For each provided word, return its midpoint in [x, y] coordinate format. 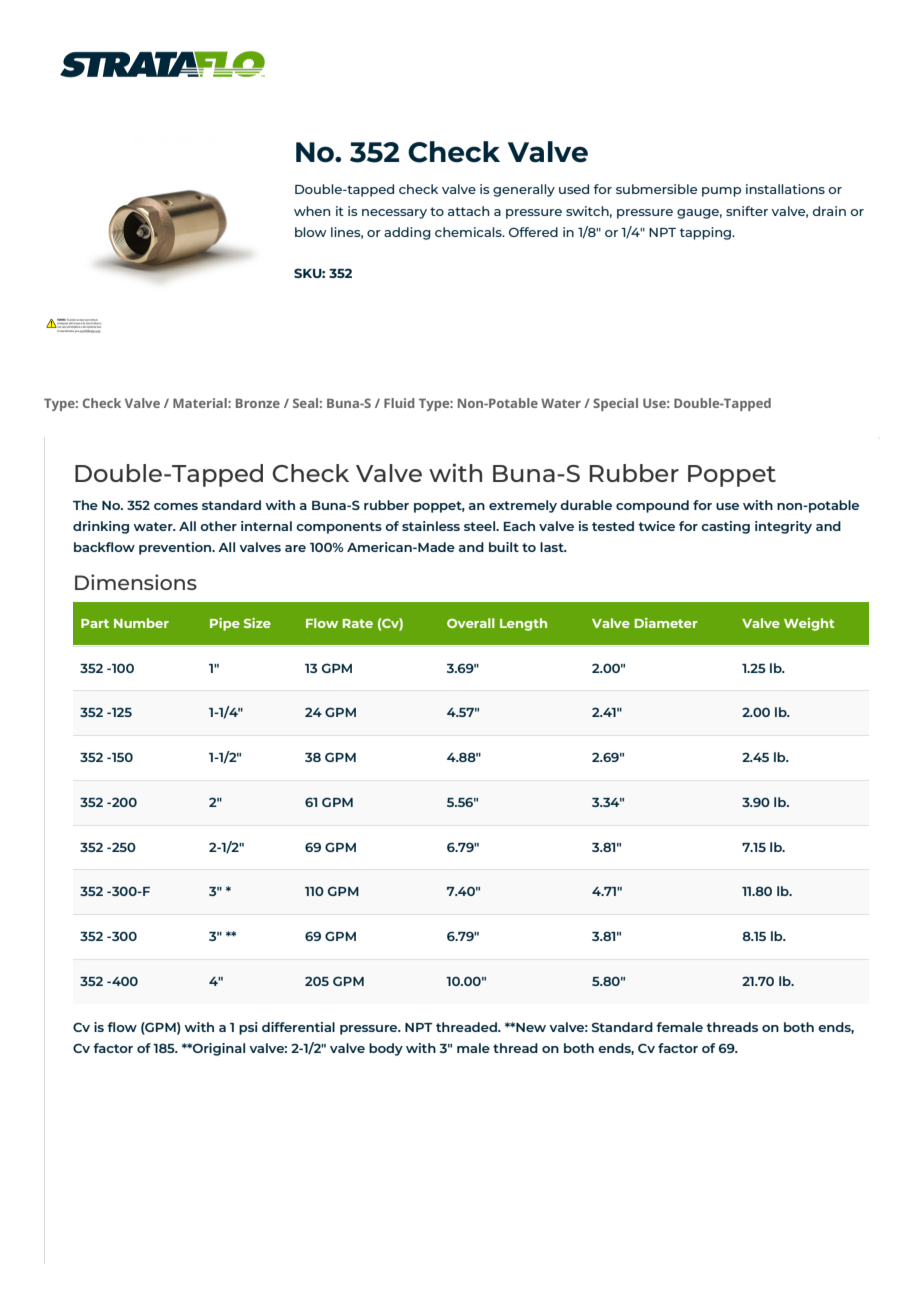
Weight [809, 624]
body [386, 1049]
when [312, 211]
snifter [747, 211]
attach [468, 211]
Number [141, 623]
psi [248, 1028]
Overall [471, 623]
